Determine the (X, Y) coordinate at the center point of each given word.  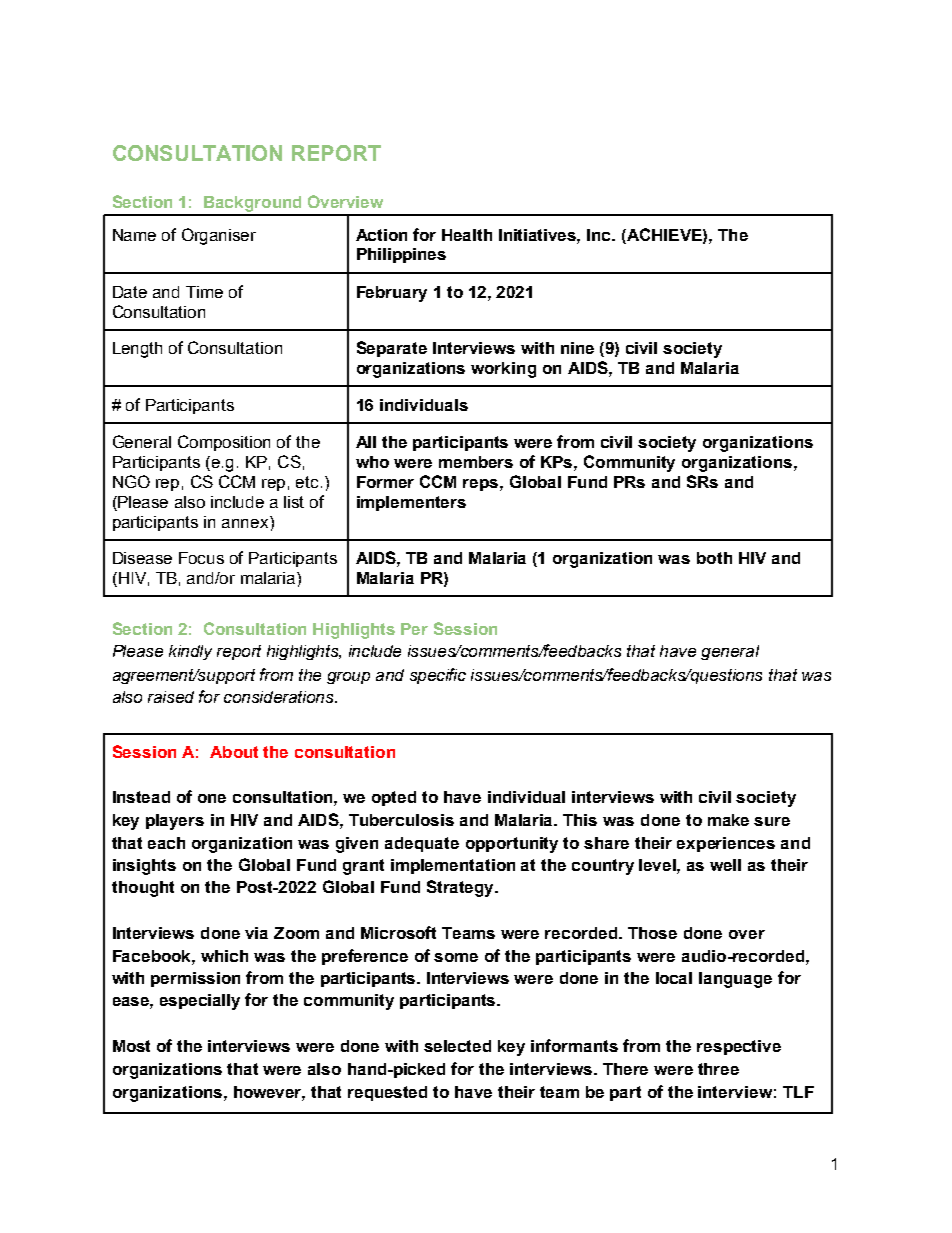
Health (467, 235)
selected (457, 1046)
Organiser (219, 236)
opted (394, 798)
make (728, 820)
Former (385, 482)
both (714, 558)
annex (246, 522)
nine (577, 348)
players (175, 822)
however (269, 1093)
